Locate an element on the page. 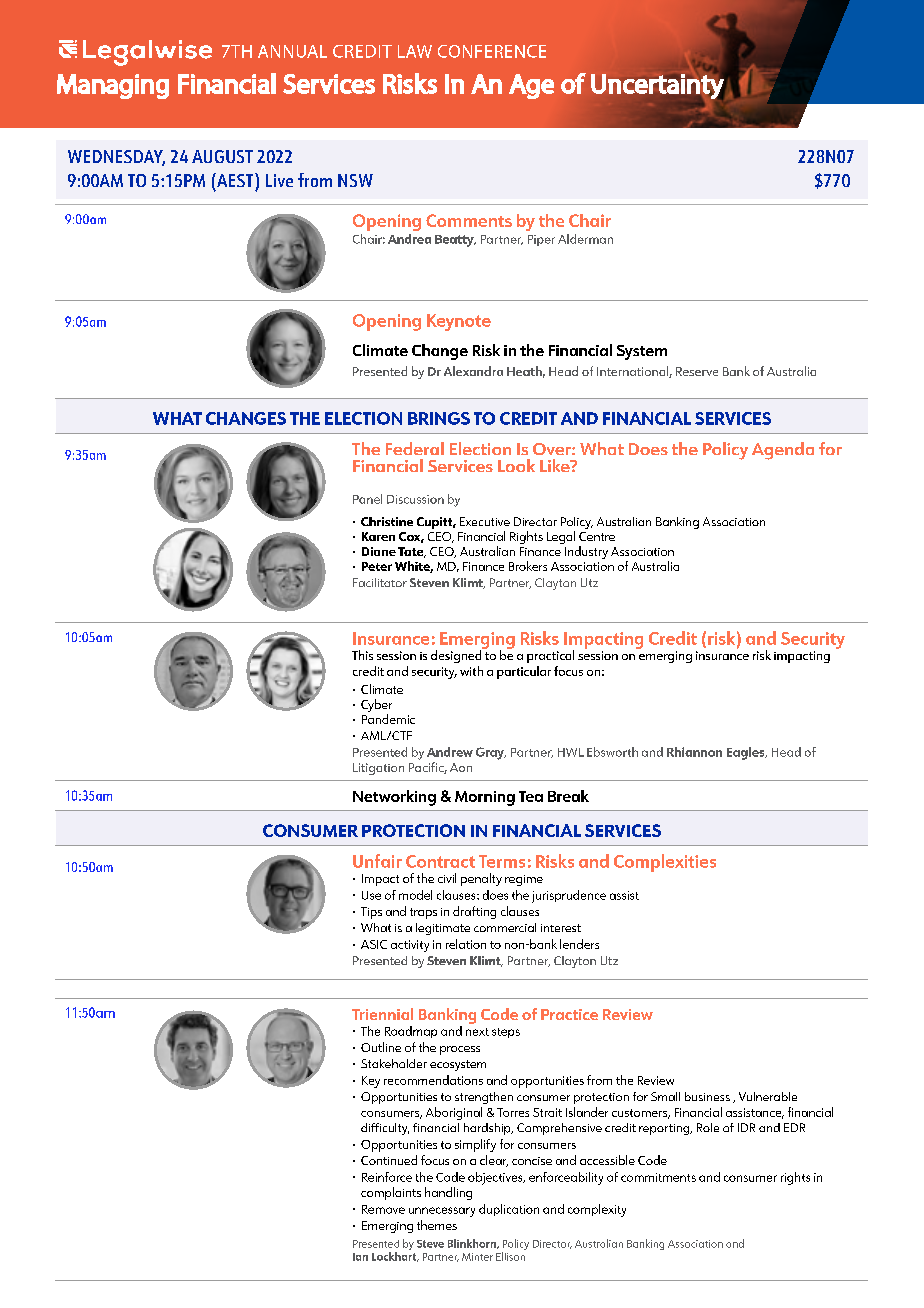 This document has height=1308, width=924. Reserve is located at coordinates (697, 371).
